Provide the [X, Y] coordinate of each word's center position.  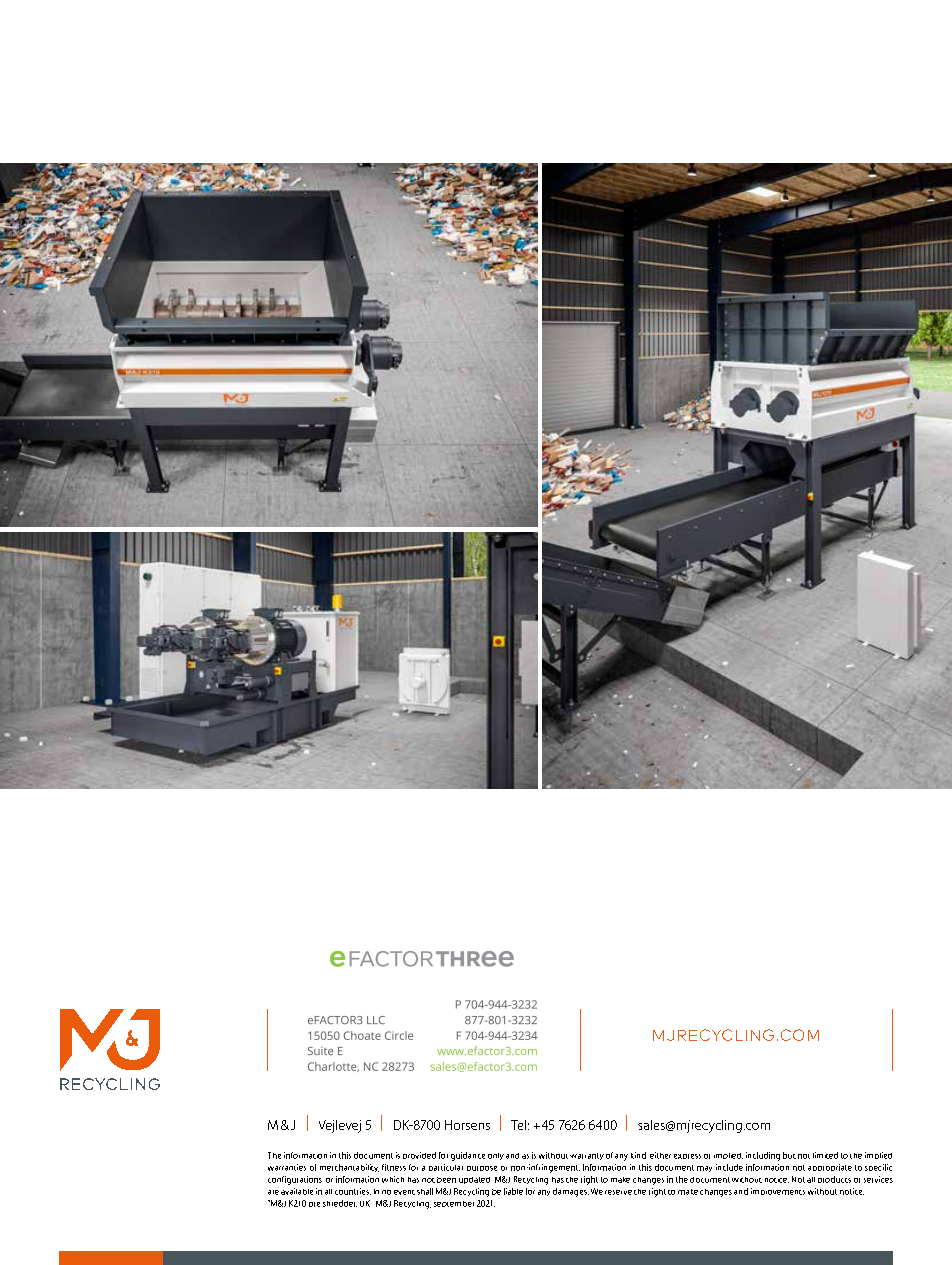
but [789, 1155]
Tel [518, 1125]
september [454, 1204]
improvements [778, 1191]
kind [638, 1155]
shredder [340, 1203]
